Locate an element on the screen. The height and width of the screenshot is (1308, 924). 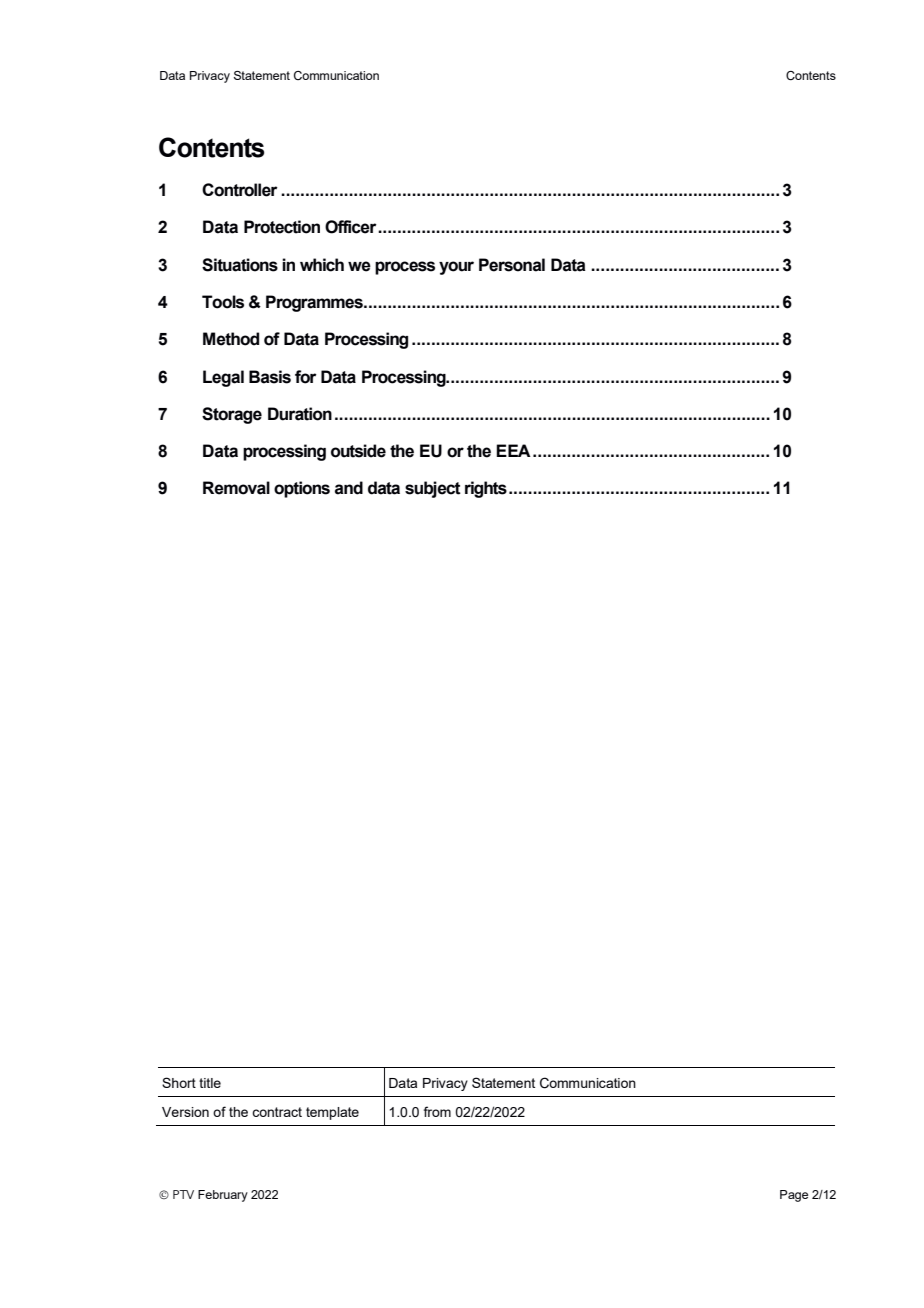
Personal is located at coordinates (512, 265).
